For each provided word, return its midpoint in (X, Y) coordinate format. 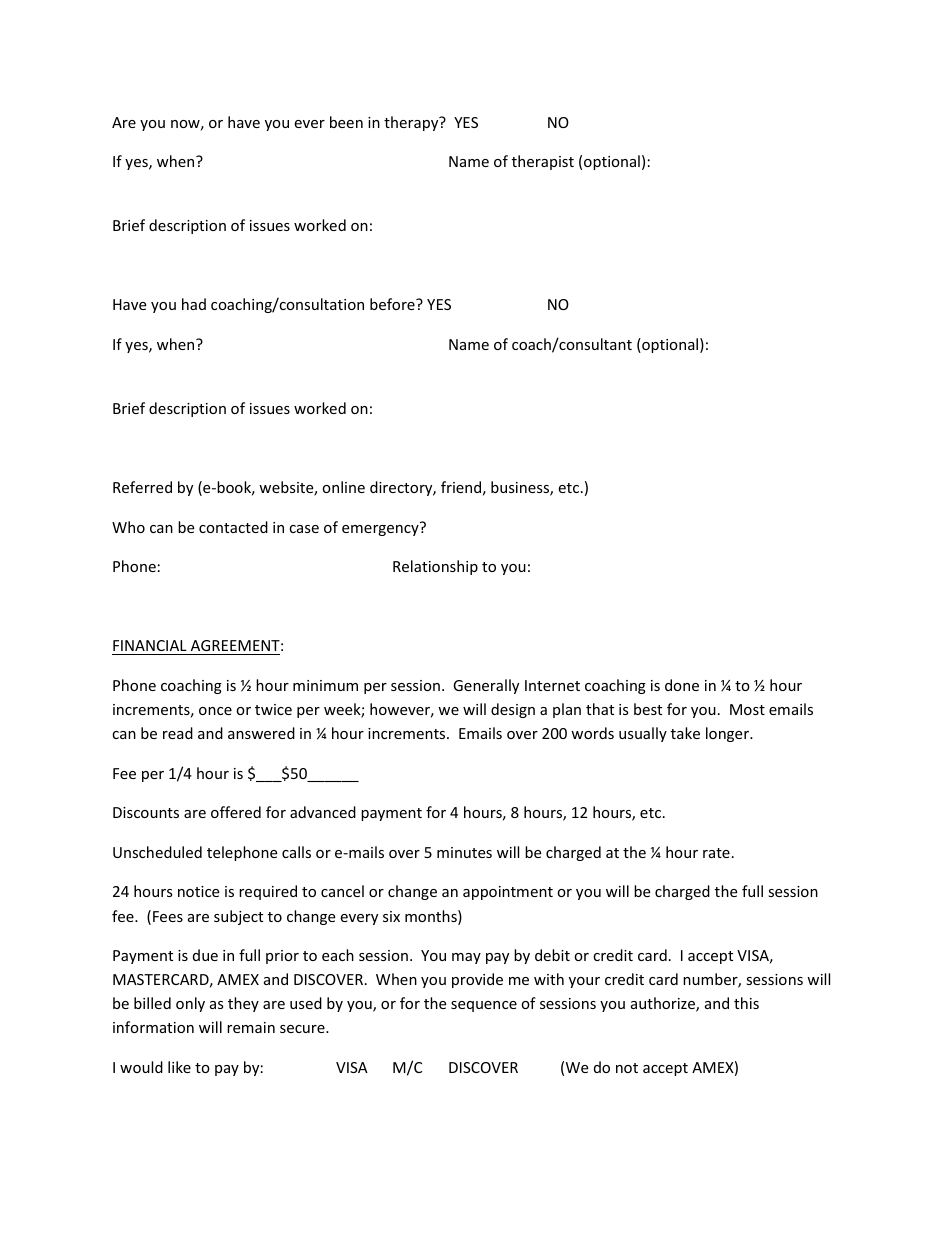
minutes (464, 852)
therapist (543, 162)
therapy (412, 123)
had (194, 304)
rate (716, 853)
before (393, 304)
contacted (233, 527)
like (179, 1067)
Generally (486, 686)
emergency (381, 529)
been (346, 122)
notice (198, 891)
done (682, 685)
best (648, 709)
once (215, 711)
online (343, 487)
